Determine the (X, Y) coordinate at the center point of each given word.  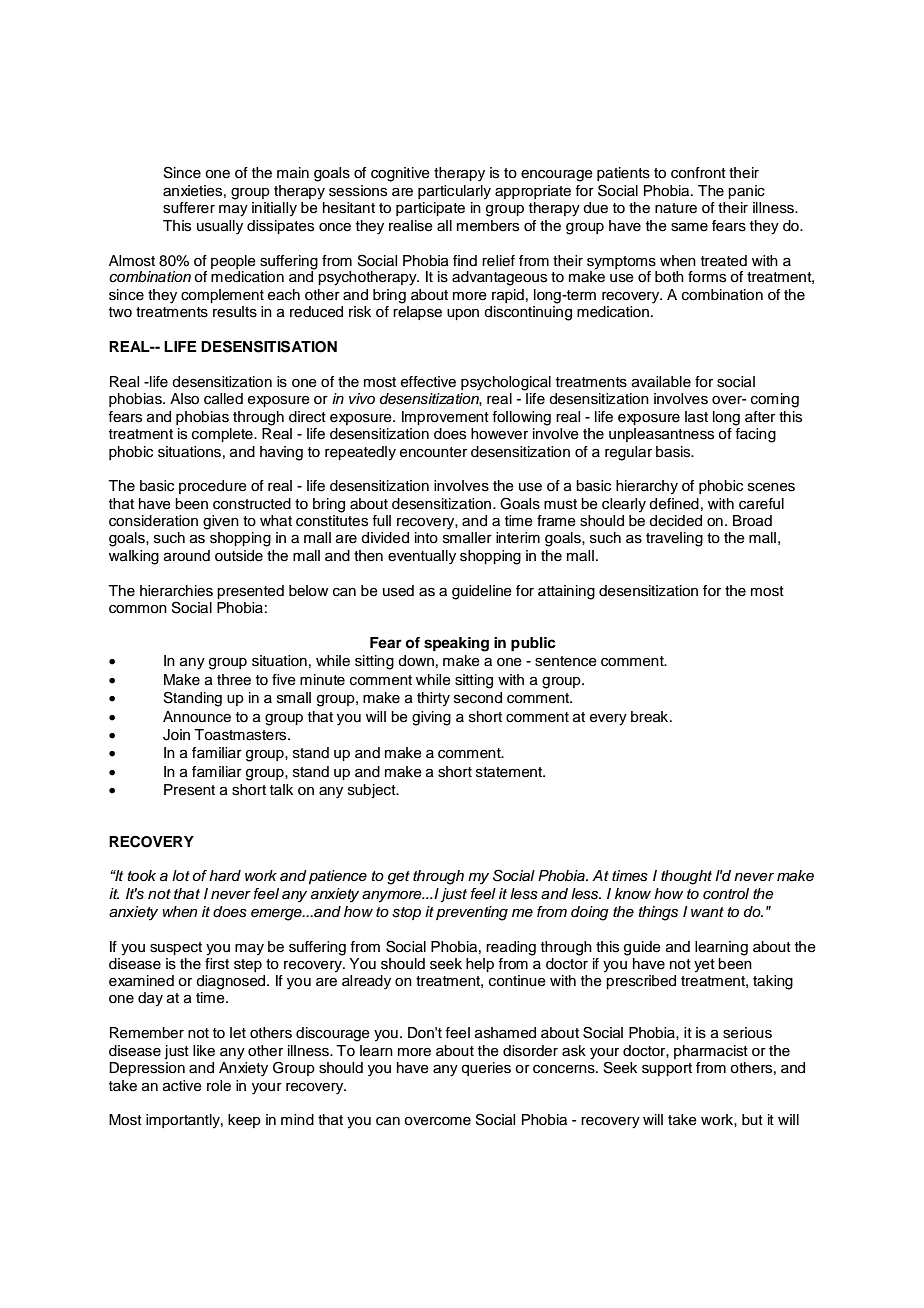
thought (686, 877)
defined (674, 504)
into (426, 538)
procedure (213, 487)
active (182, 1086)
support (667, 1069)
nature (676, 208)
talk (281, 789)
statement (510, 772)
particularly (454, 192)
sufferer (189, 208)
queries (486, 1069)
